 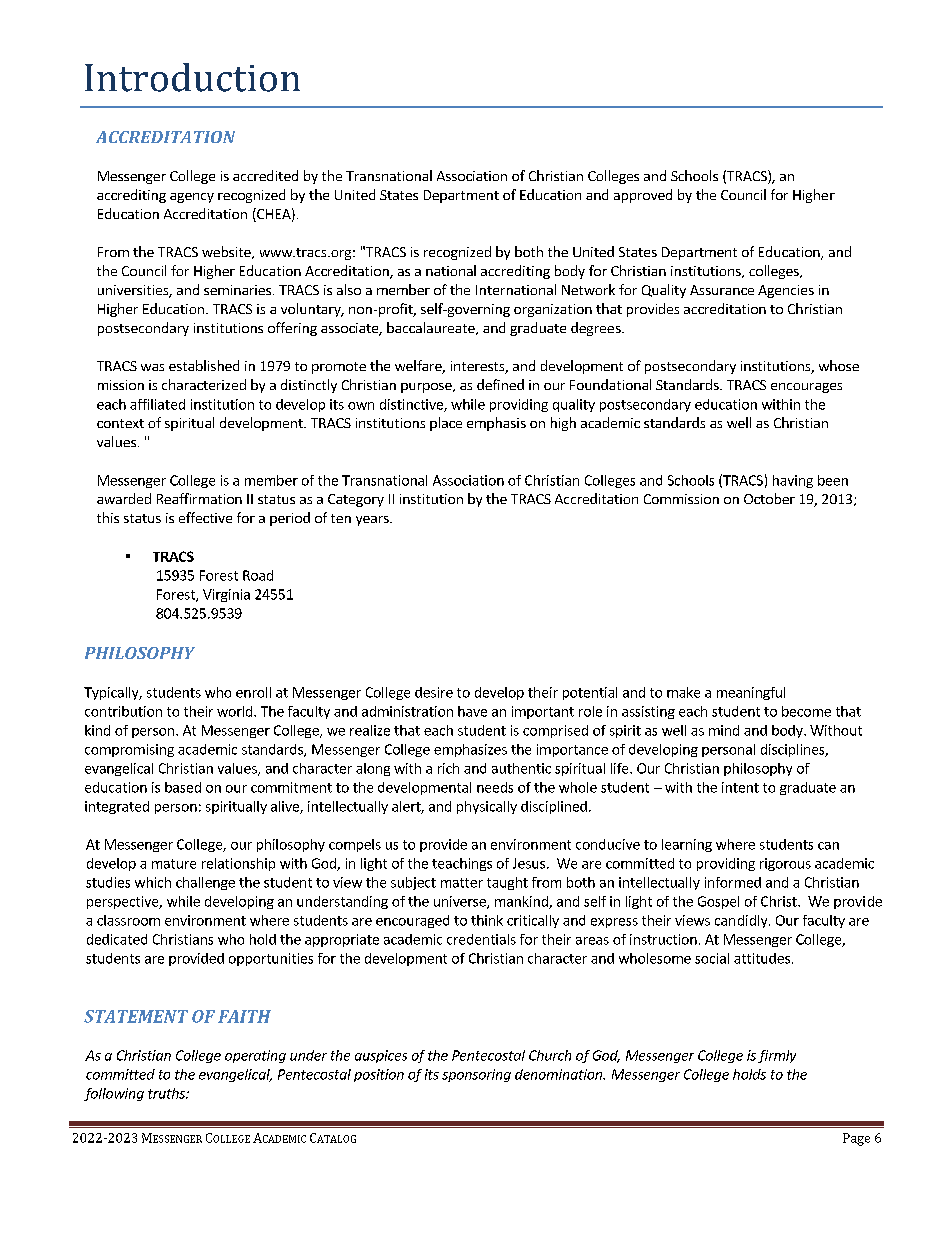 What do you see at coordinates (167, 1093) in the page?
I see `truths` at bounding box center [167, 1093].
